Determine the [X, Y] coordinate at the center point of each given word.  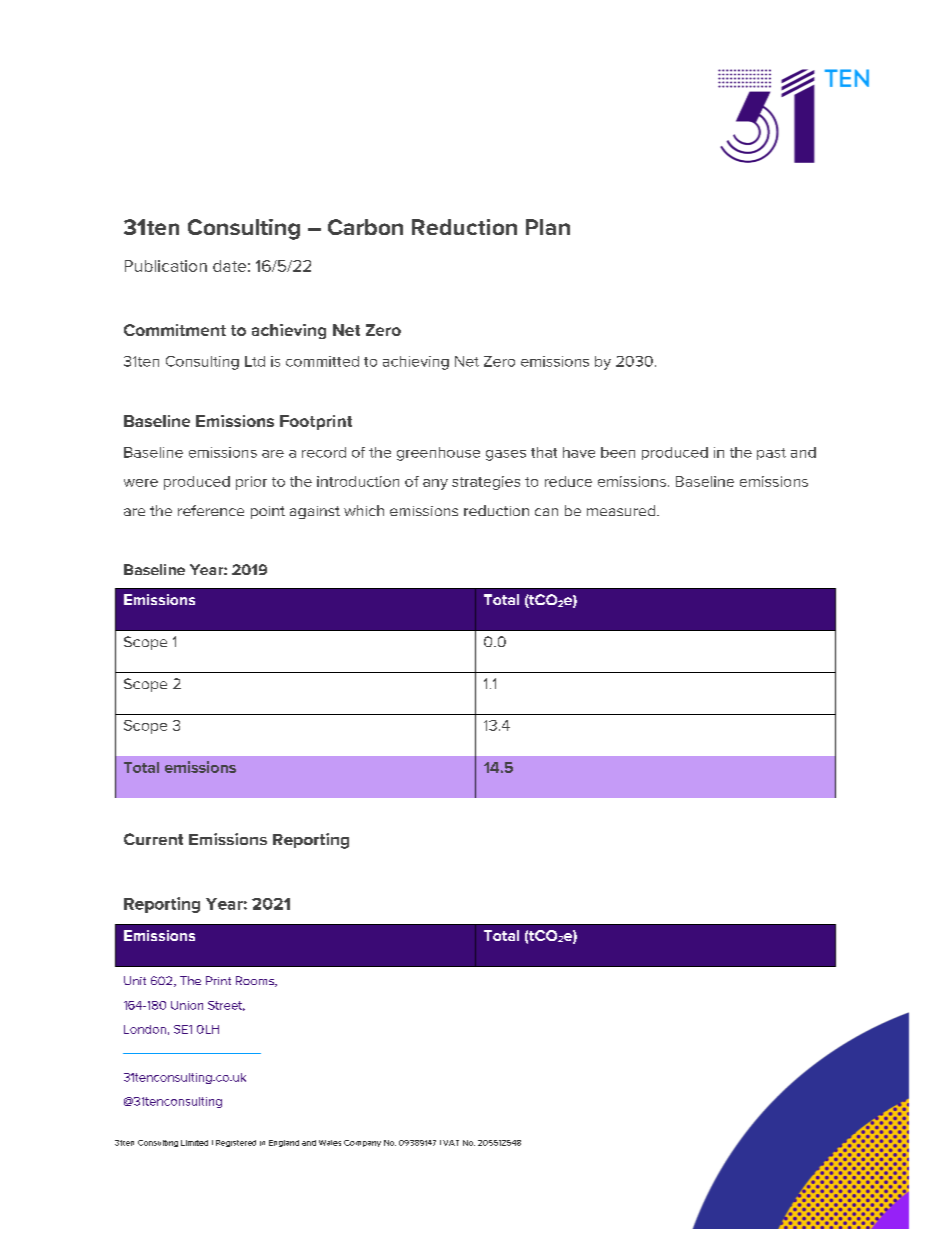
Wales [330, 1143]
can [546, 512]
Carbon [365, 227]
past [771, 454]
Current [153, 839]
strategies [486, 483]
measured [622, 510]
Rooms [256, 981]
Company [362, 1143]
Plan [548, 227]
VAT [451, 1143]
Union [187, 1005]
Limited [194, 1143]
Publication [166, 266]
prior [251, 483]
